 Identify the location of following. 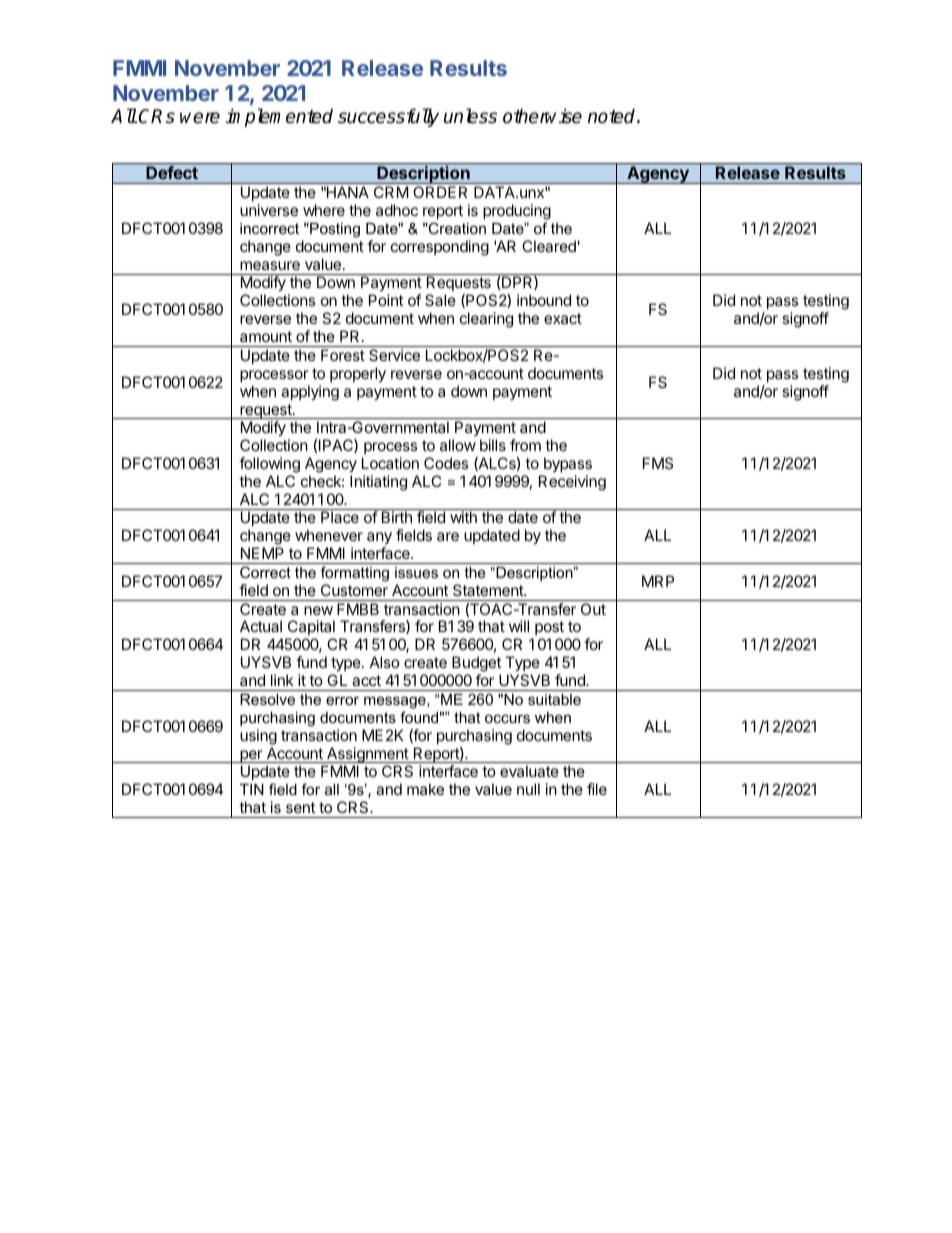
(269, 465).
